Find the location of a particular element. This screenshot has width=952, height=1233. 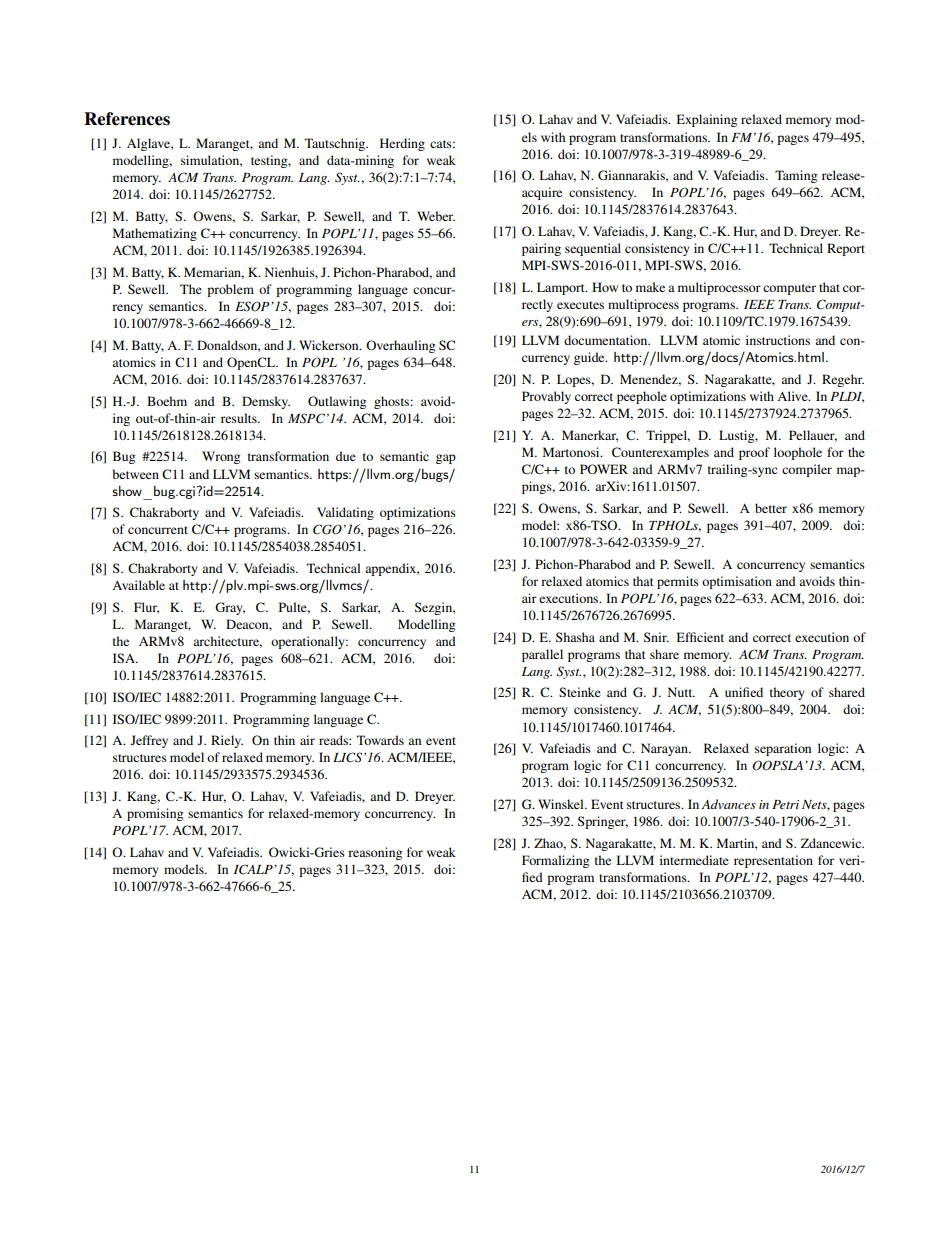

Explaining is located at coordinates (707, 120).
